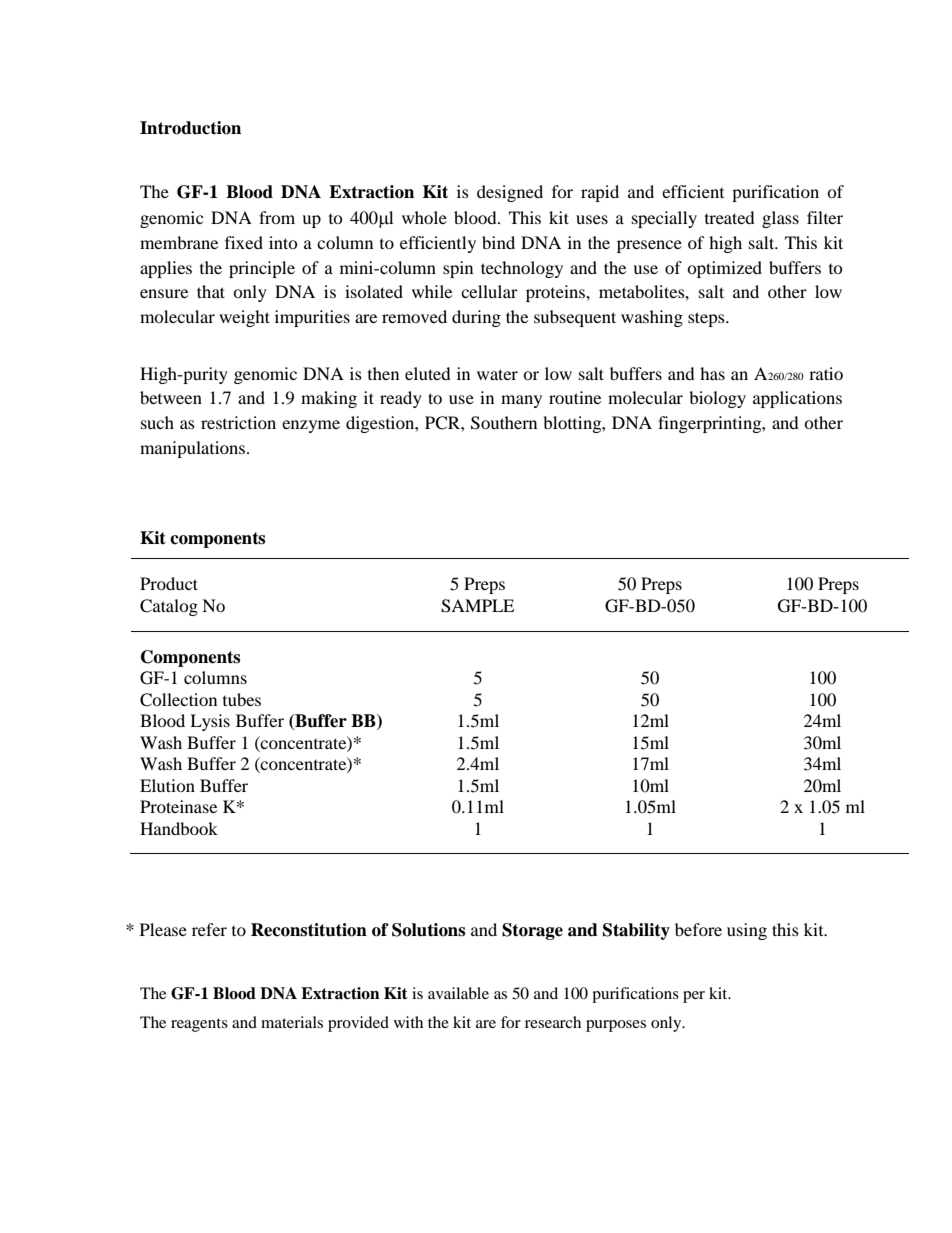  Describe the element at coordinates (747, 931) in the screenshot. I see `using` at that location.
